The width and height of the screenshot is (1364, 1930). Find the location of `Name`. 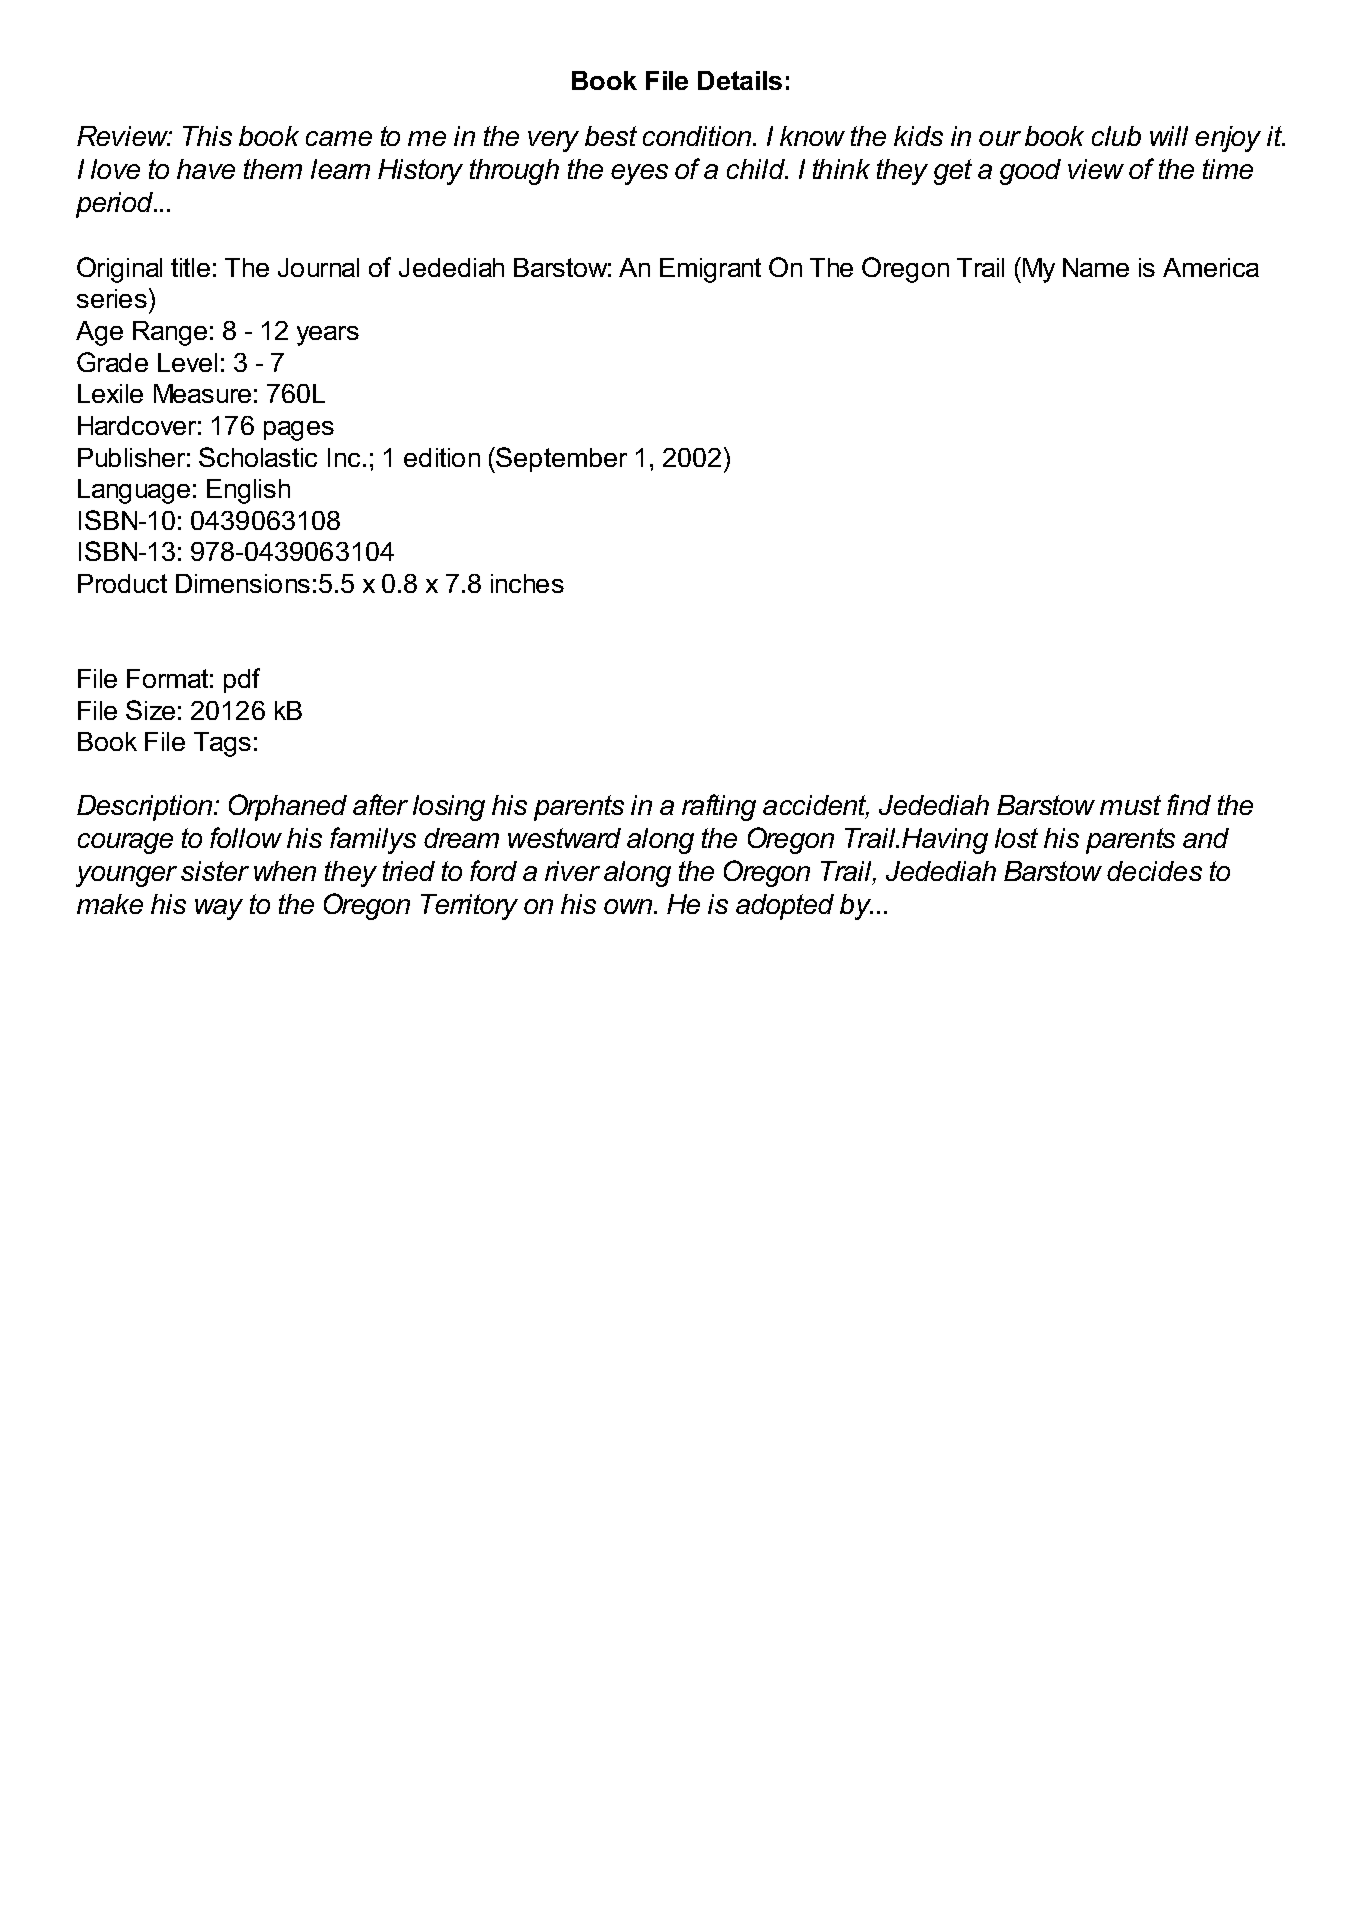

Name is located at coordinates (1096, 267).
